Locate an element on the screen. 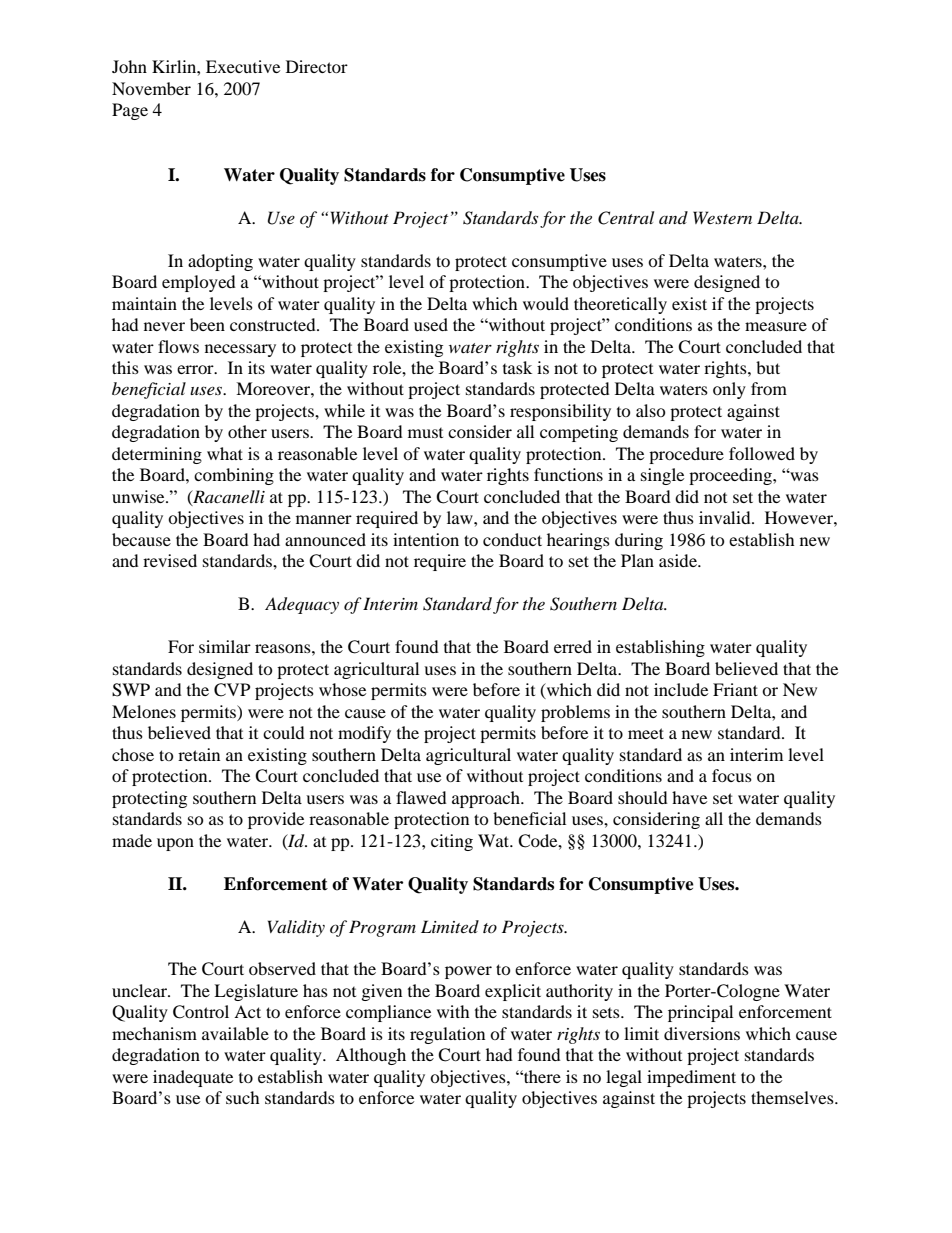  aside is located at coordinates (679, 560).
